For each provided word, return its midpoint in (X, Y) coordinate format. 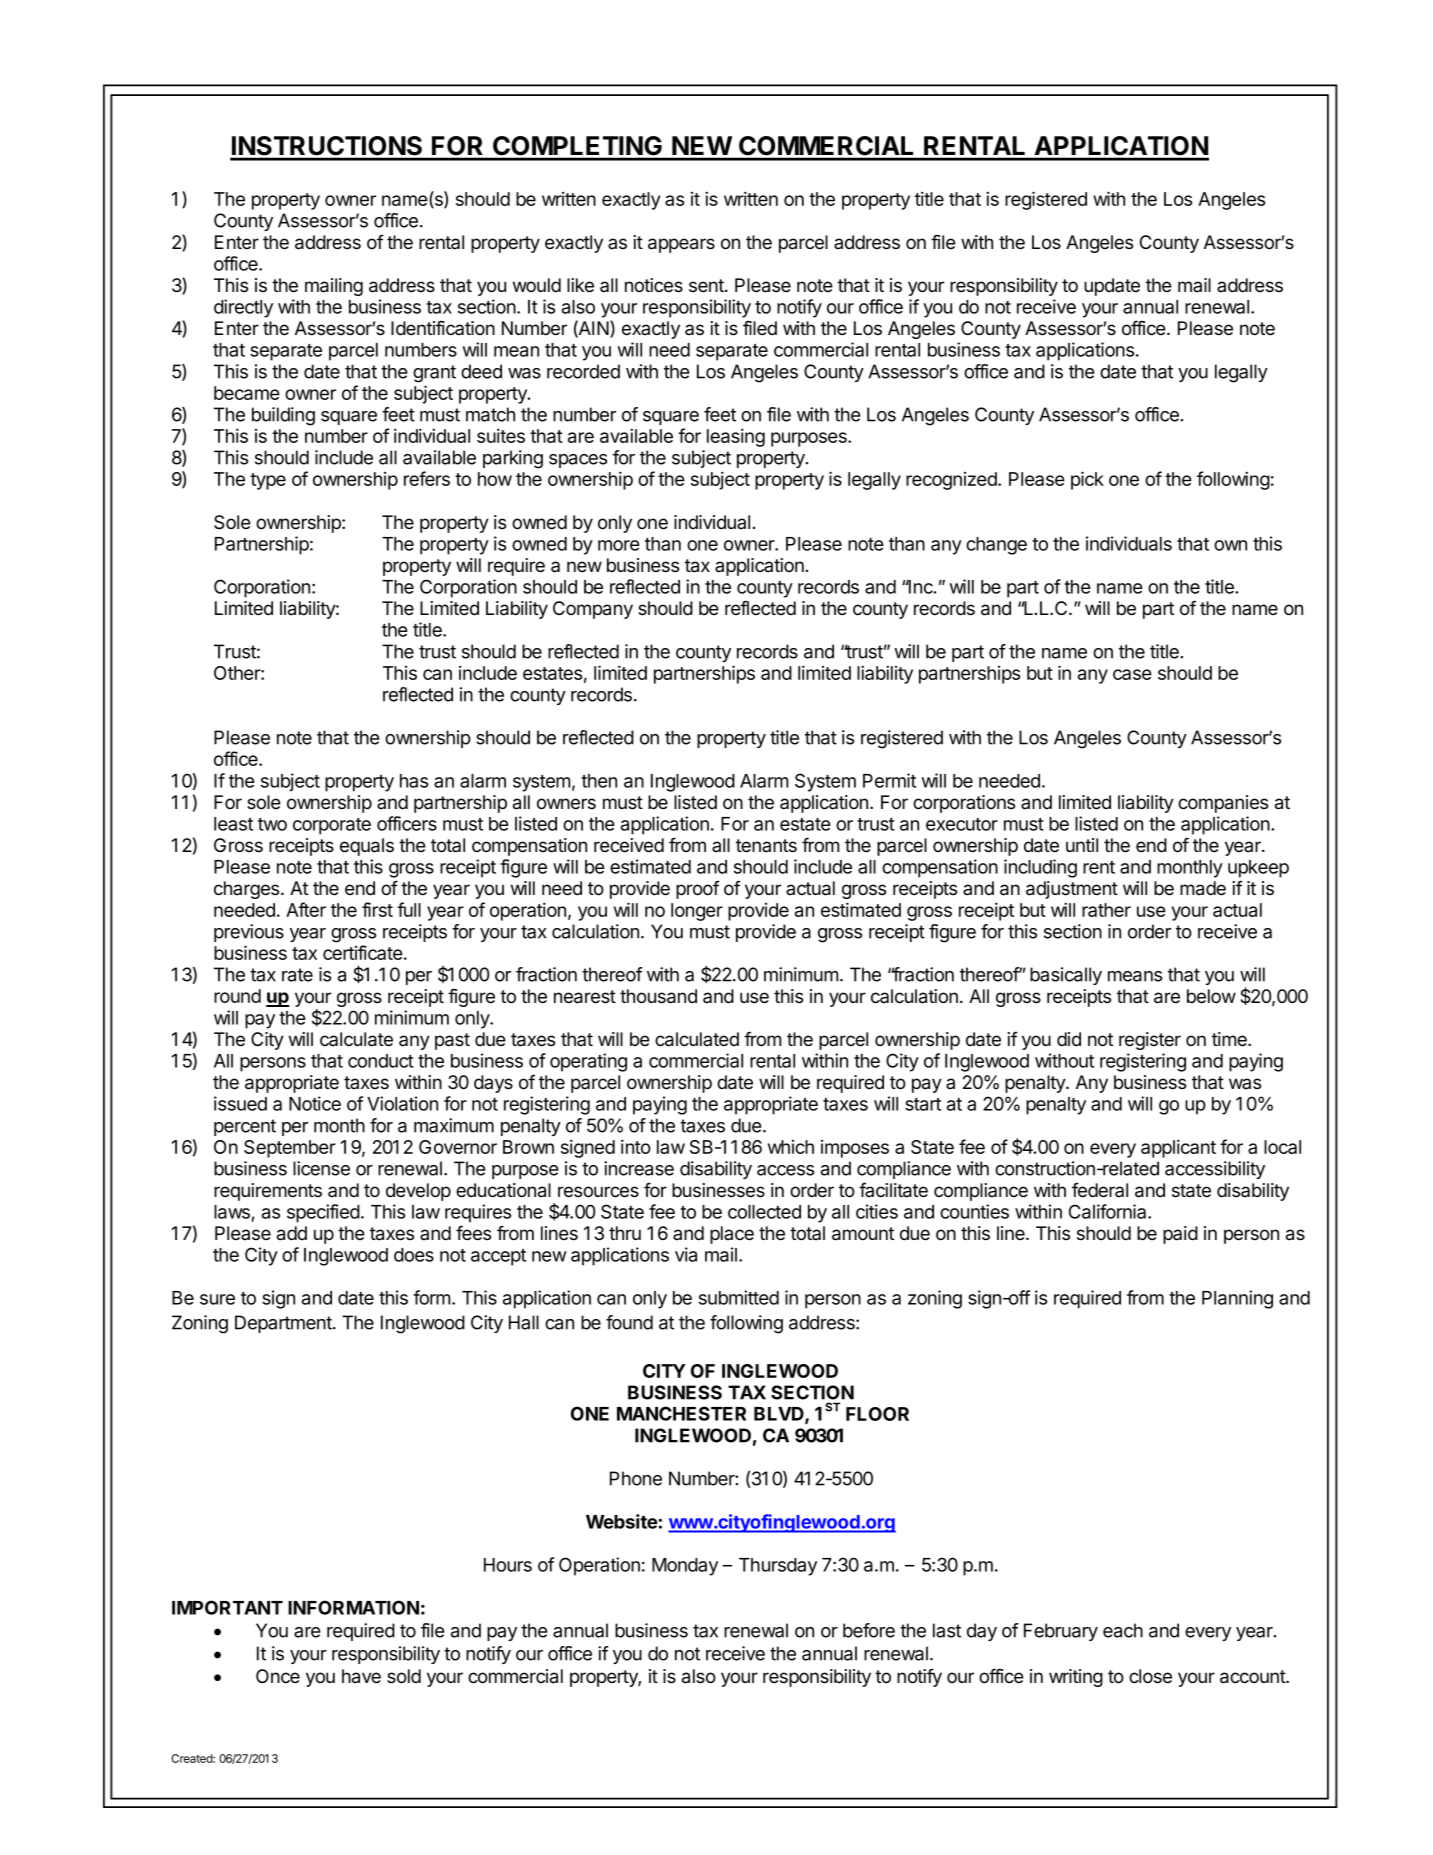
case (1132, 674)
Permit (889, 780)
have (361, 1676)
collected (764, 1212)
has (414, 781)
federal (1100, 1190)
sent (707, 286)
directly (243, 308)
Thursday (778, 1567)
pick (1087, 480)
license (321, 1168)
